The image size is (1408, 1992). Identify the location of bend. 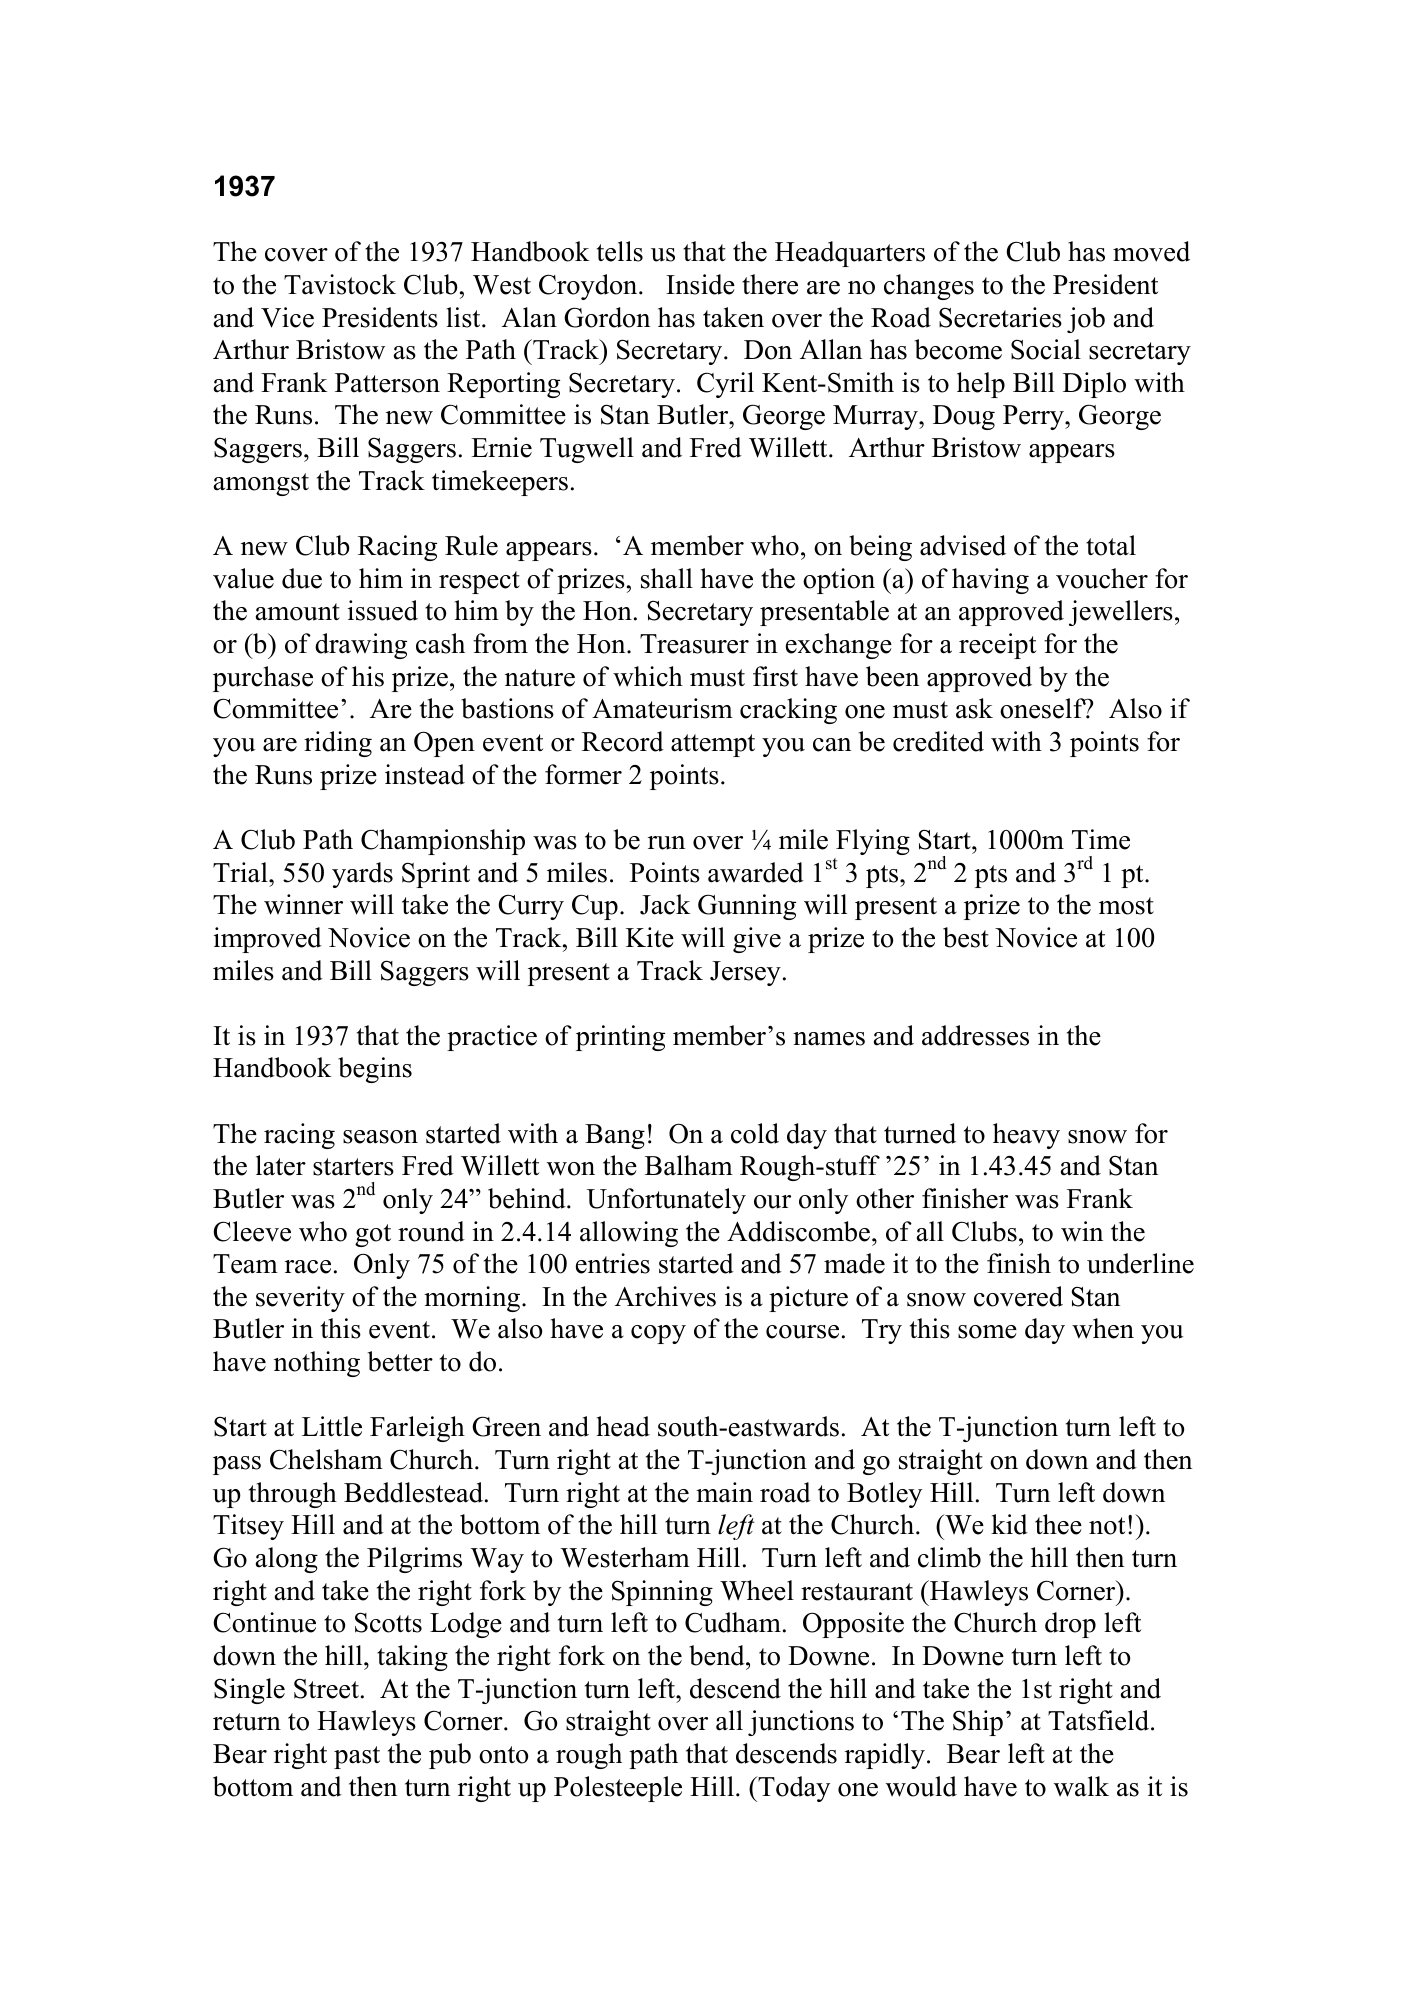
(718, 1655).
